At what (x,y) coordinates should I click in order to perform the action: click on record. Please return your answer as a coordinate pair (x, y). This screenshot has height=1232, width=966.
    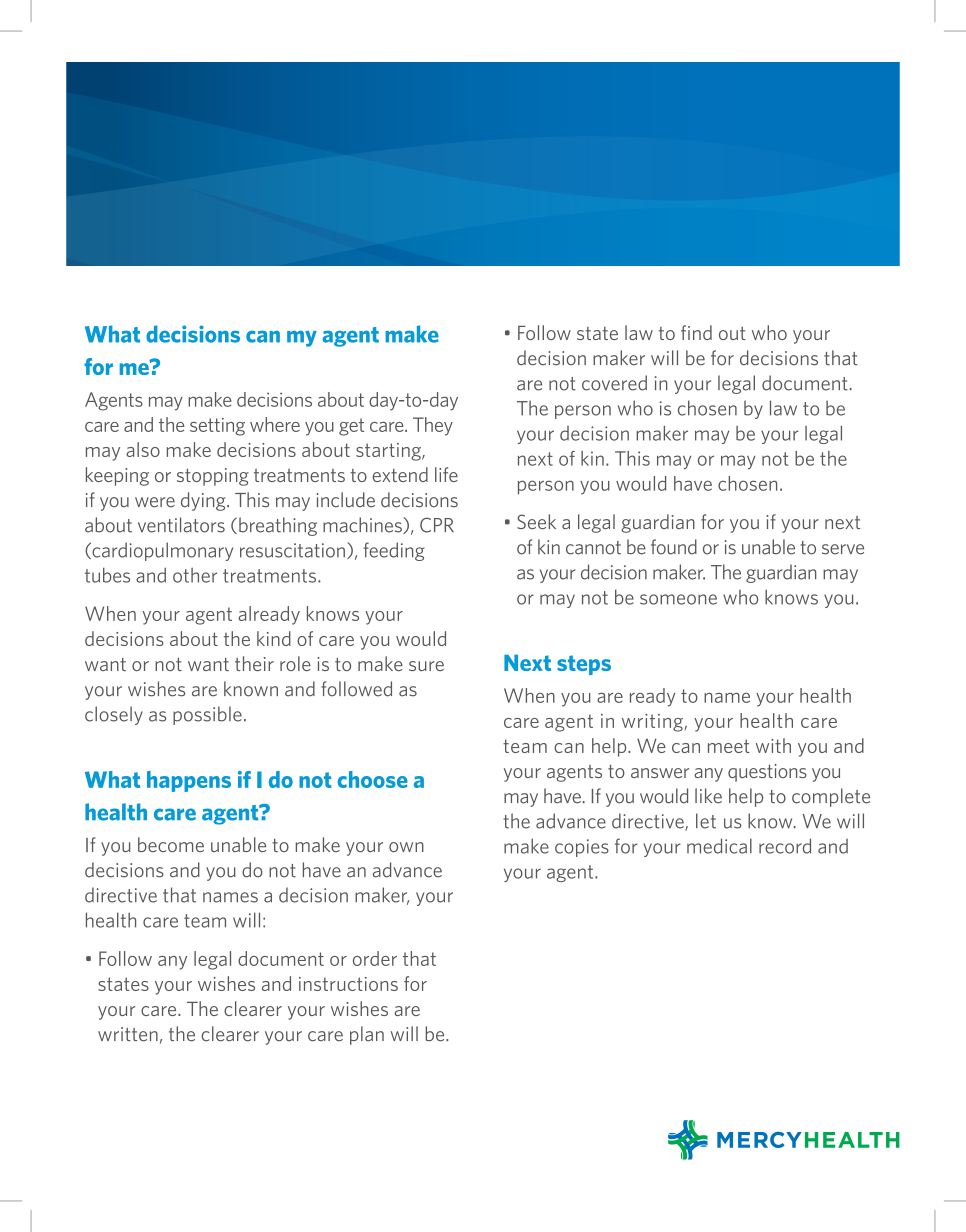
    Looking at the image, I should click on (785, 846).
